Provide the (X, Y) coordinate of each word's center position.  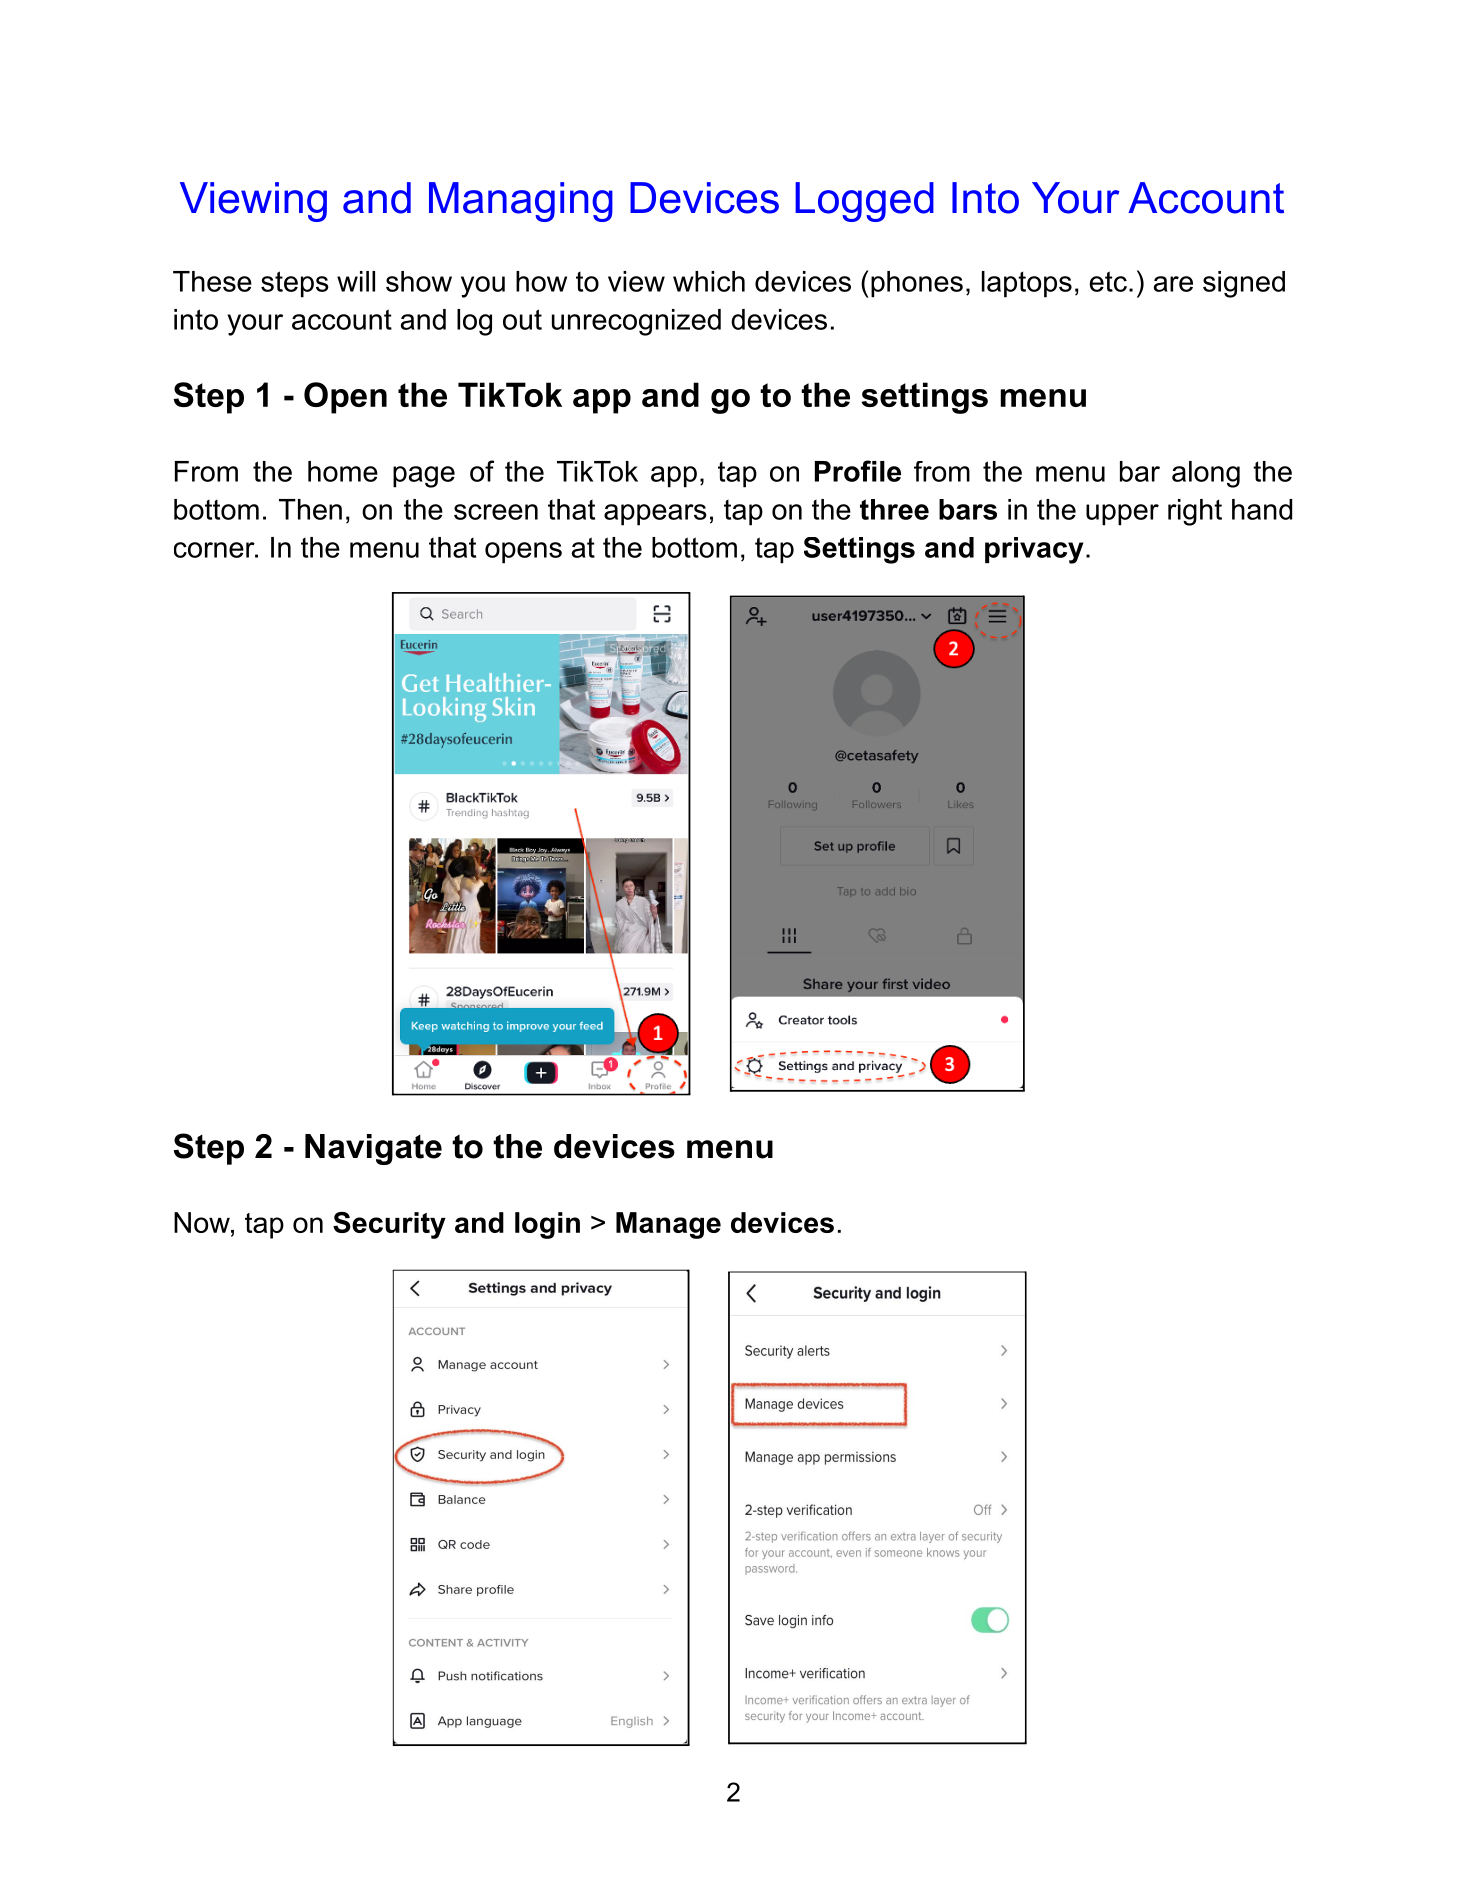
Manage (668, 1225)
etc (1108, 281)
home (343, 471)
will (356, 281)
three (894, 509)
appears (655, 515)
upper (1122, 515)
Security (389, 1225)
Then (310, 509)
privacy (1034, 550)
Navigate (373, 1149)
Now (203, 1222)
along (1206, 474)
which (709, 281)
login (547, 1225)
